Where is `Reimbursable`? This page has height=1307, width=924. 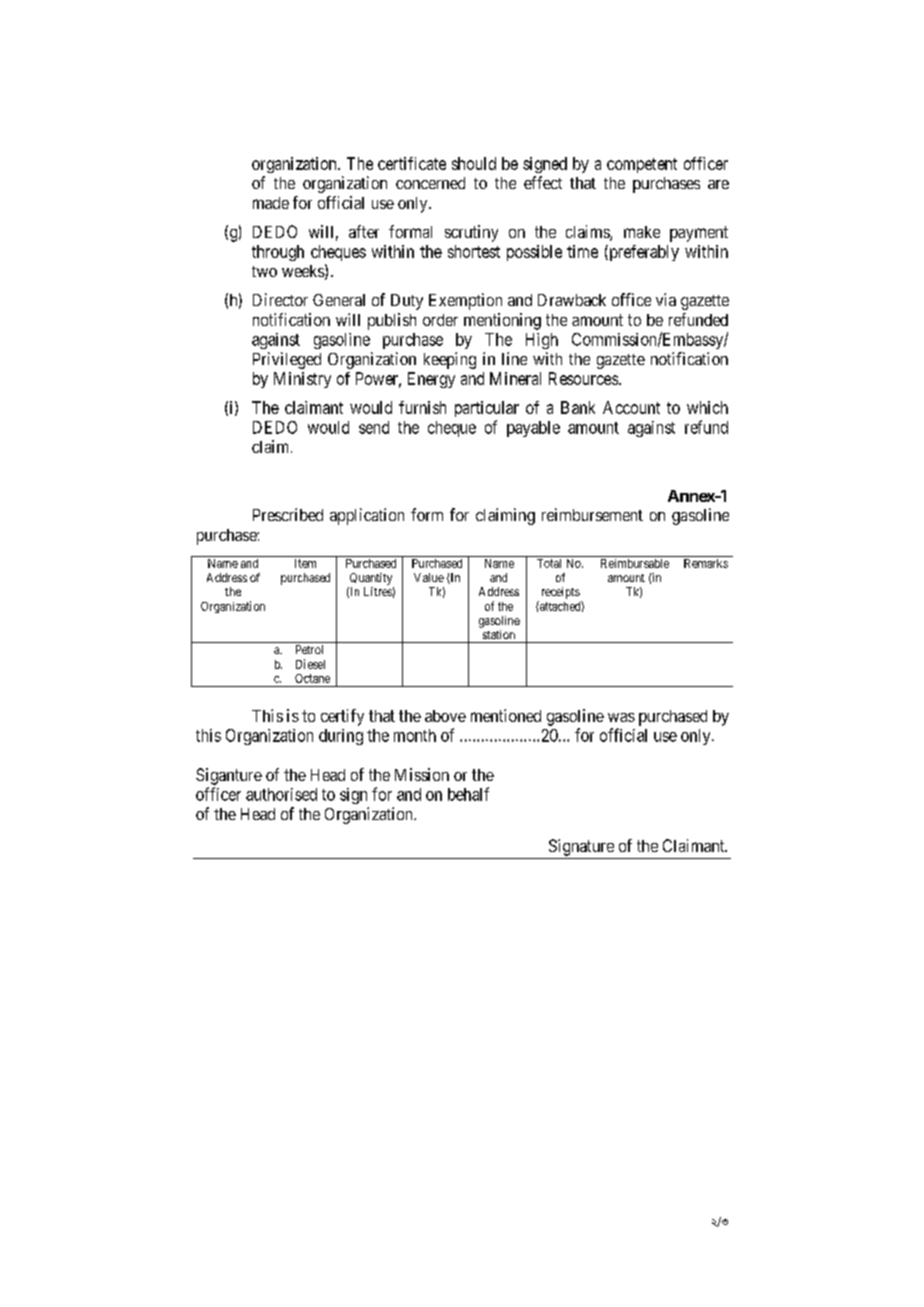 Reimbursable is located at coordinates (635, 563).
